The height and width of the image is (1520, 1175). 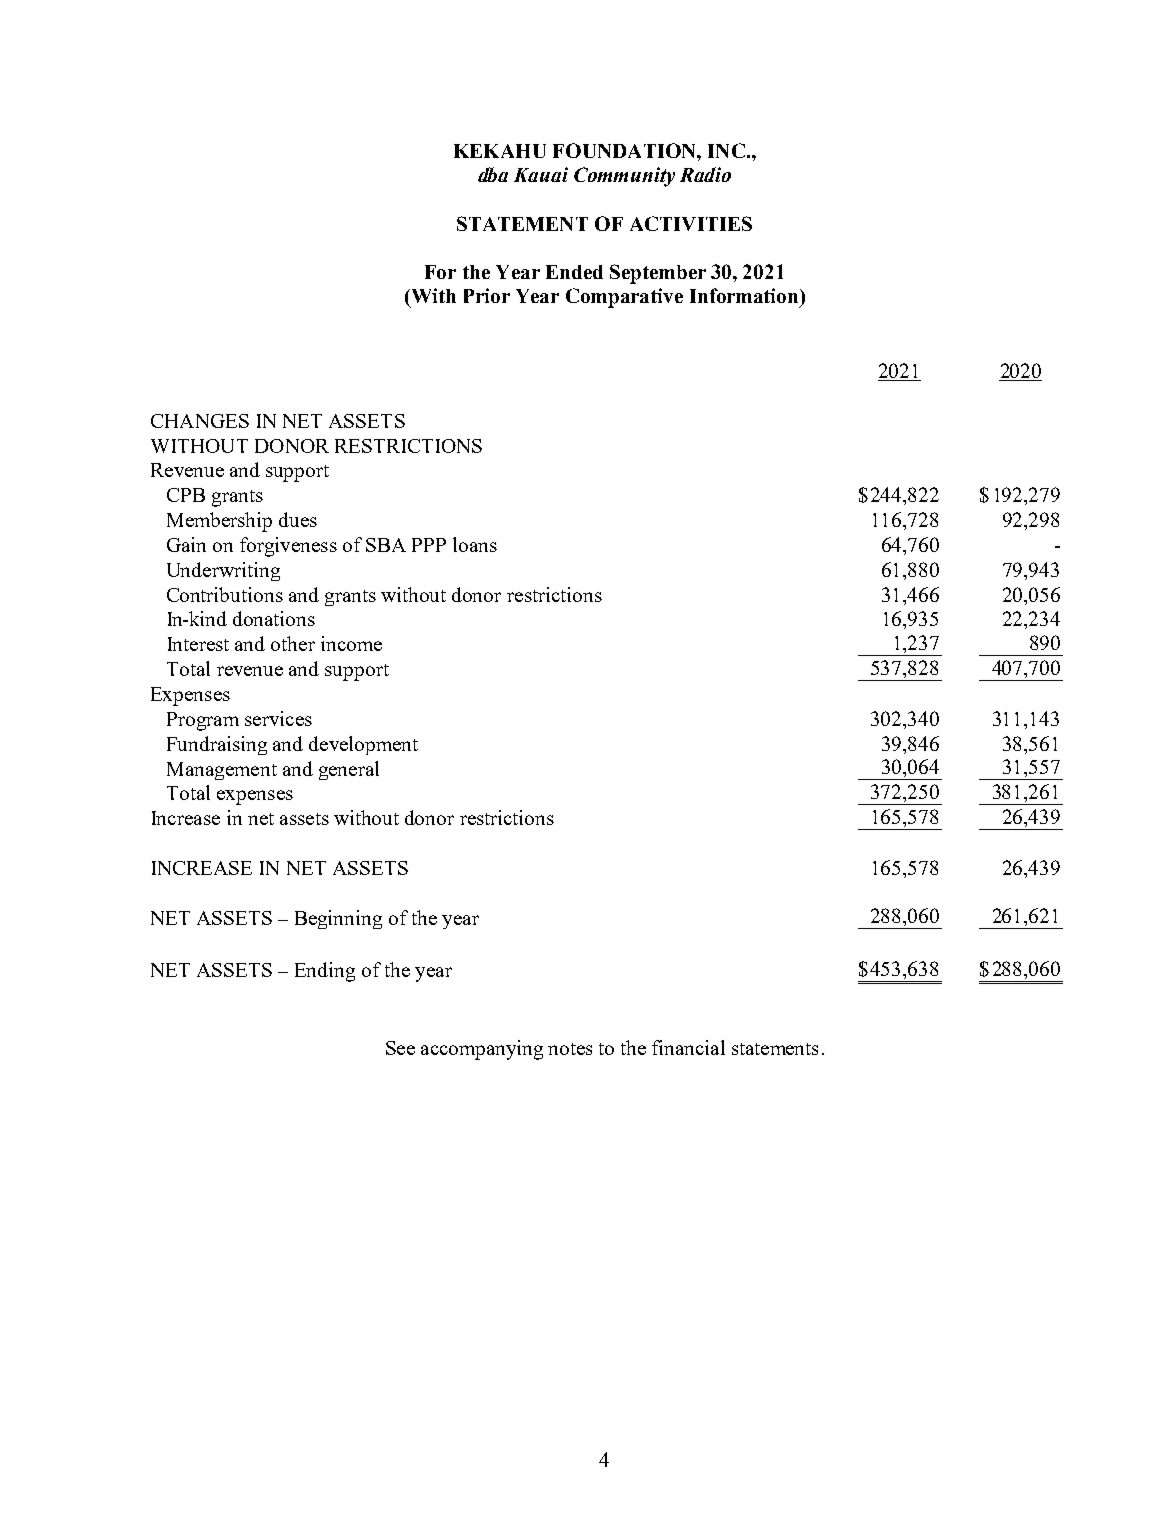 I want to click on dba, so click(x=493, y=174).
